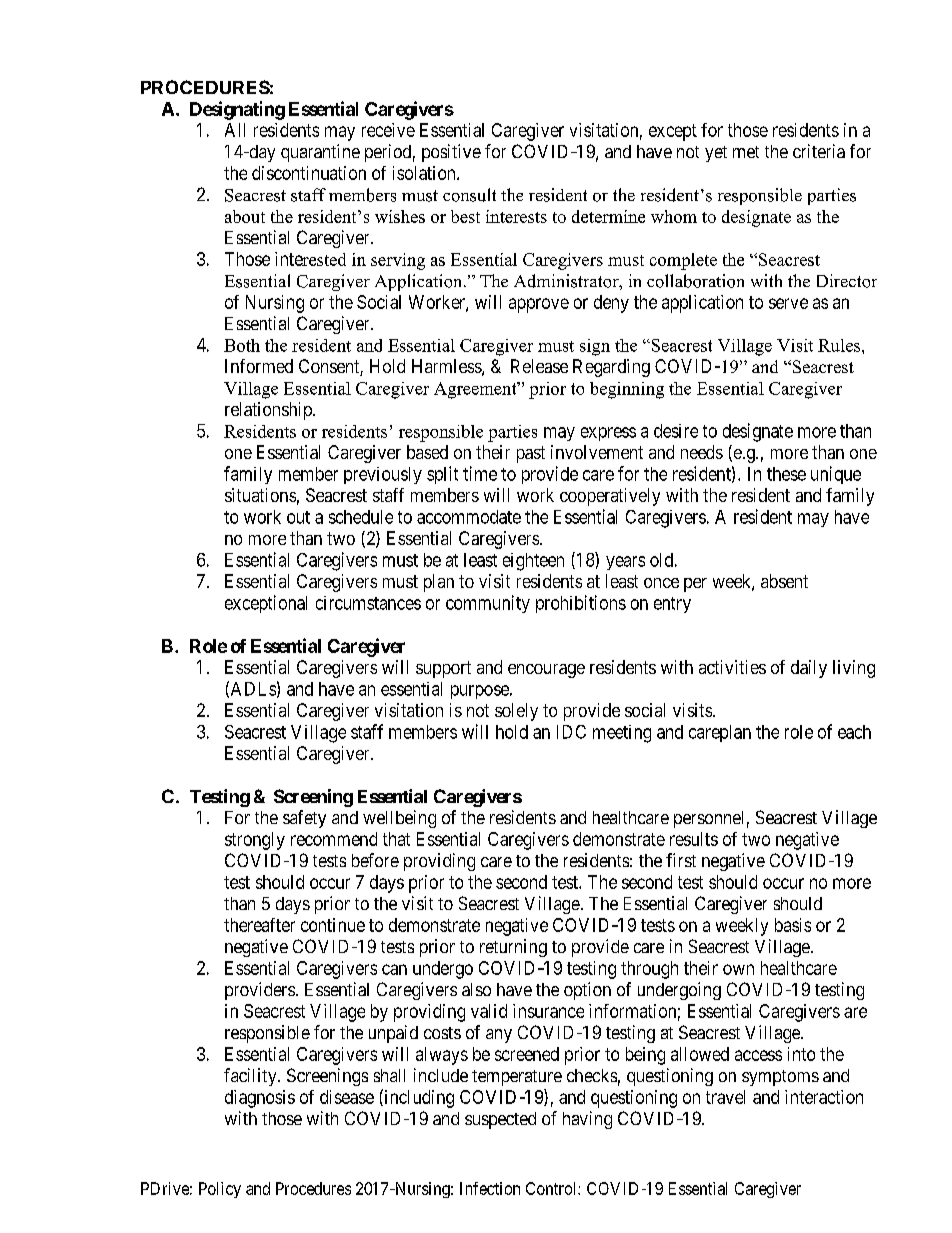  What do you see at coordinates (259, 925) in the page?
I see `thereafter` at bounding box center [259, 925].
